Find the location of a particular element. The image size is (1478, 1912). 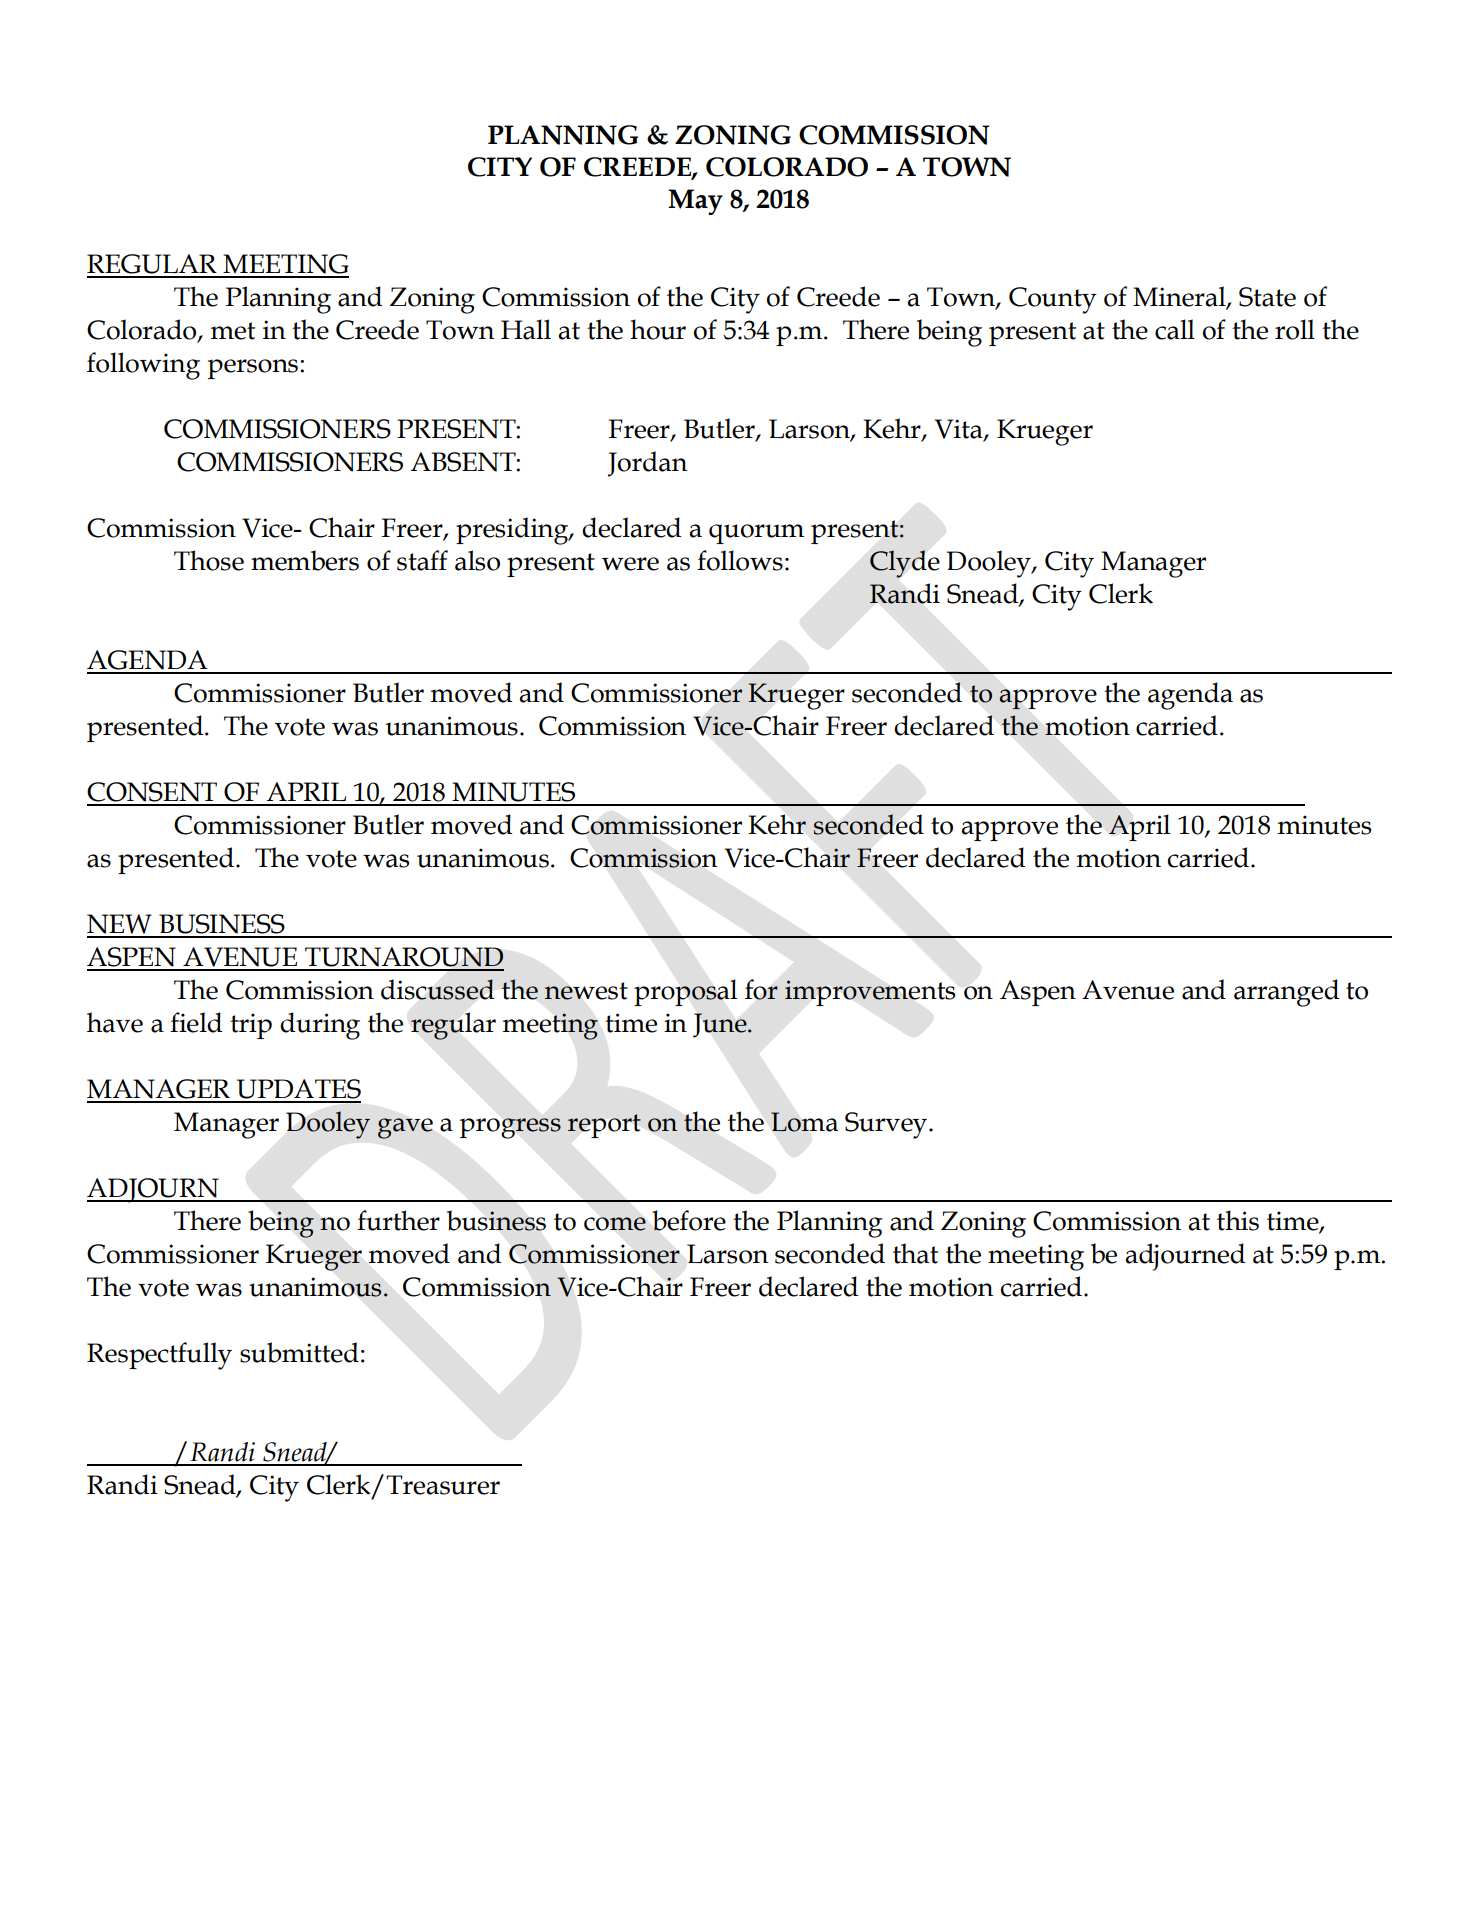

arranged is located at coordinates (1286, 993).
